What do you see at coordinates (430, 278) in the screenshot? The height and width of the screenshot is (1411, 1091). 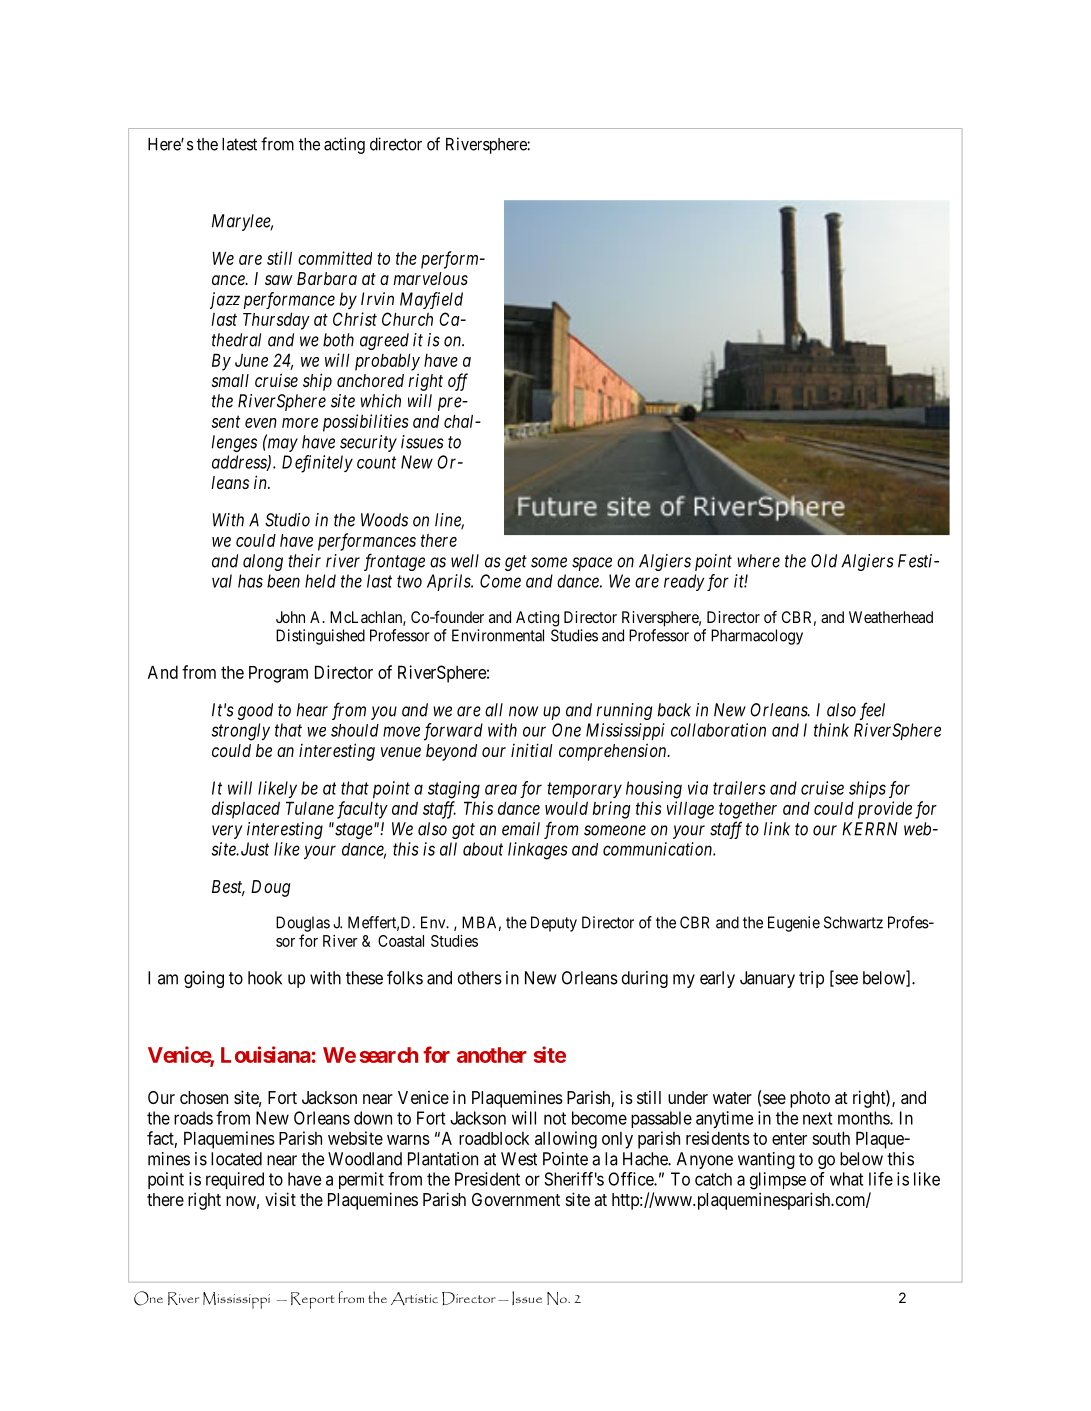 I see `marvelous` at bounding box center [430, 278].
